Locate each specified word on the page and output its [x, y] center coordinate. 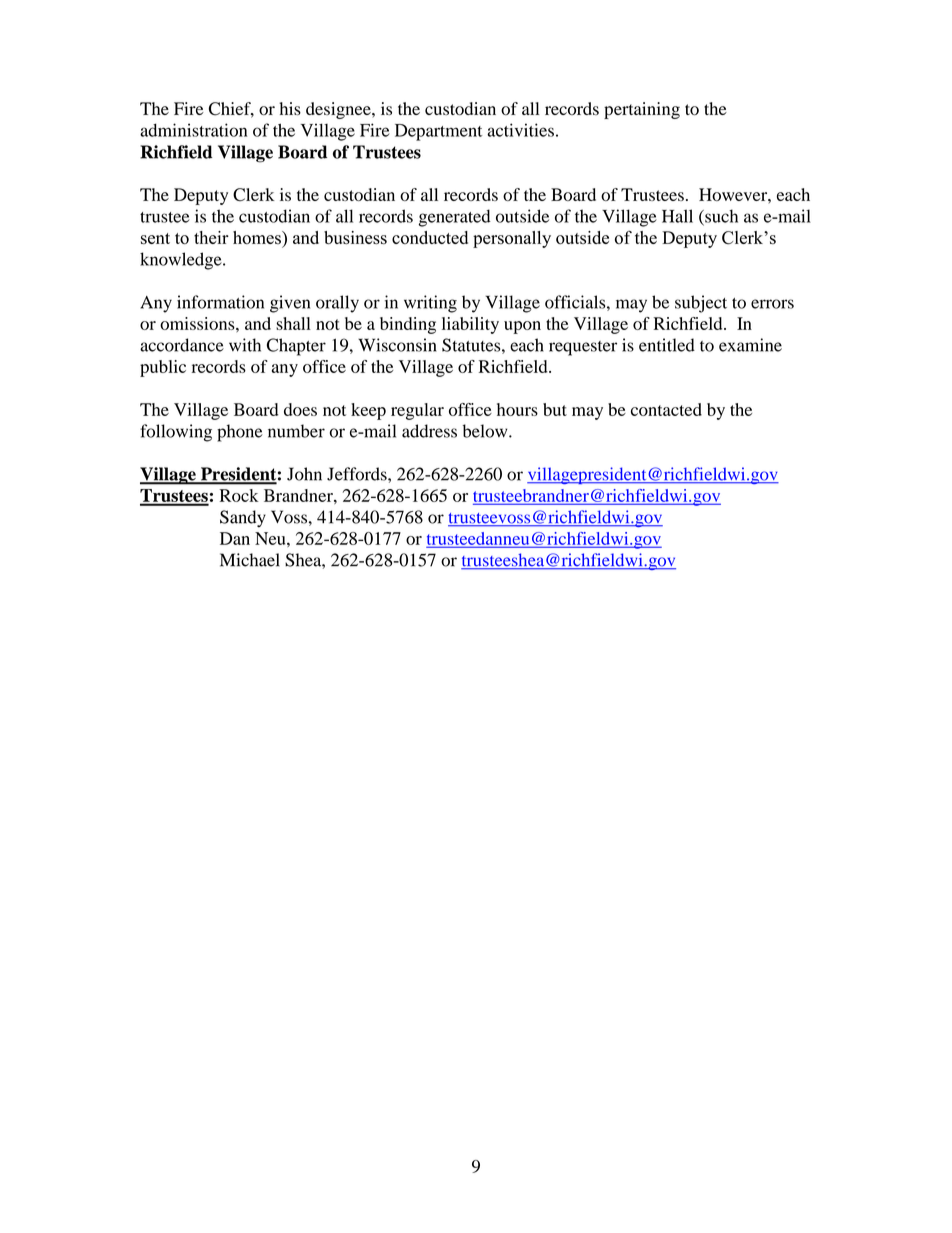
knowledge [182, 261]
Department [438, 132]
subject [701, 304]
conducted [430, 237]
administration [193, 130]
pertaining [642, 110]
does [300, 409]
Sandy [243, 519]
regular [417, 411]
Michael [250, 560]
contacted [666, 409]
